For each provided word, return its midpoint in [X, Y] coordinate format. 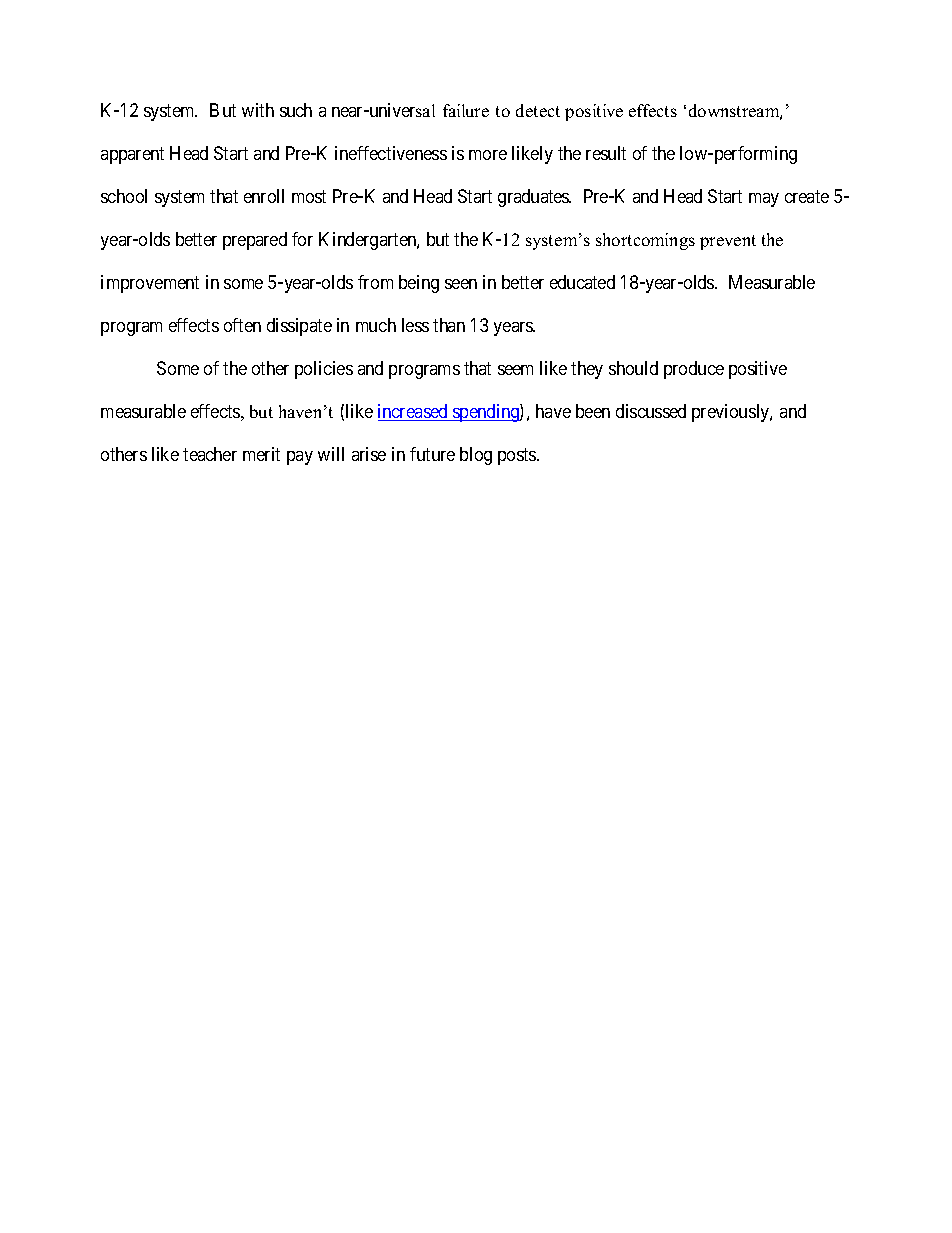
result [606, 153]
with [258, 110]
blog [476, 456]
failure [466, 110]
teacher [210, 454]
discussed [651, 411]
